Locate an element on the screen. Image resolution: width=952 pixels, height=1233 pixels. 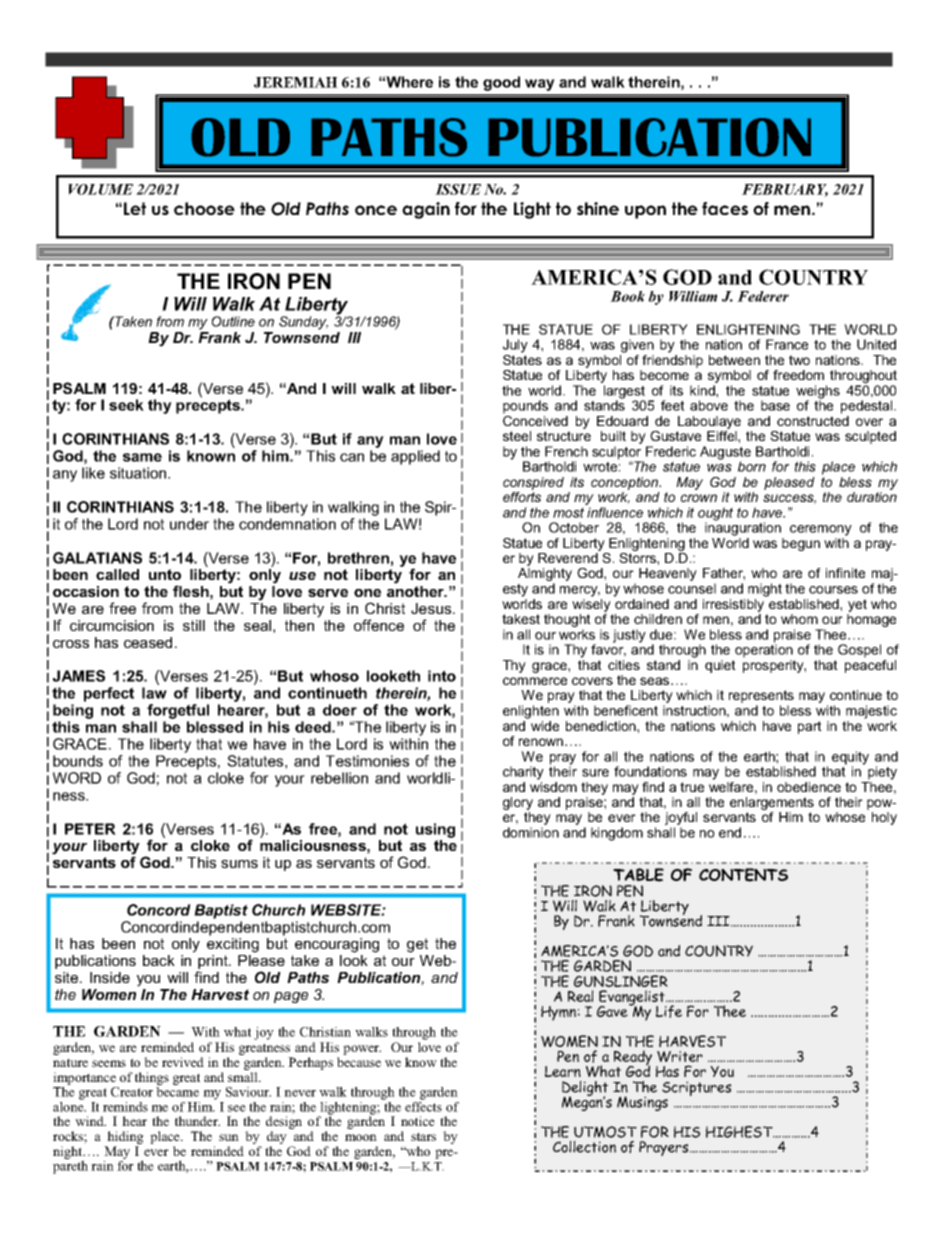
born is located at coordinates (752, 466).
